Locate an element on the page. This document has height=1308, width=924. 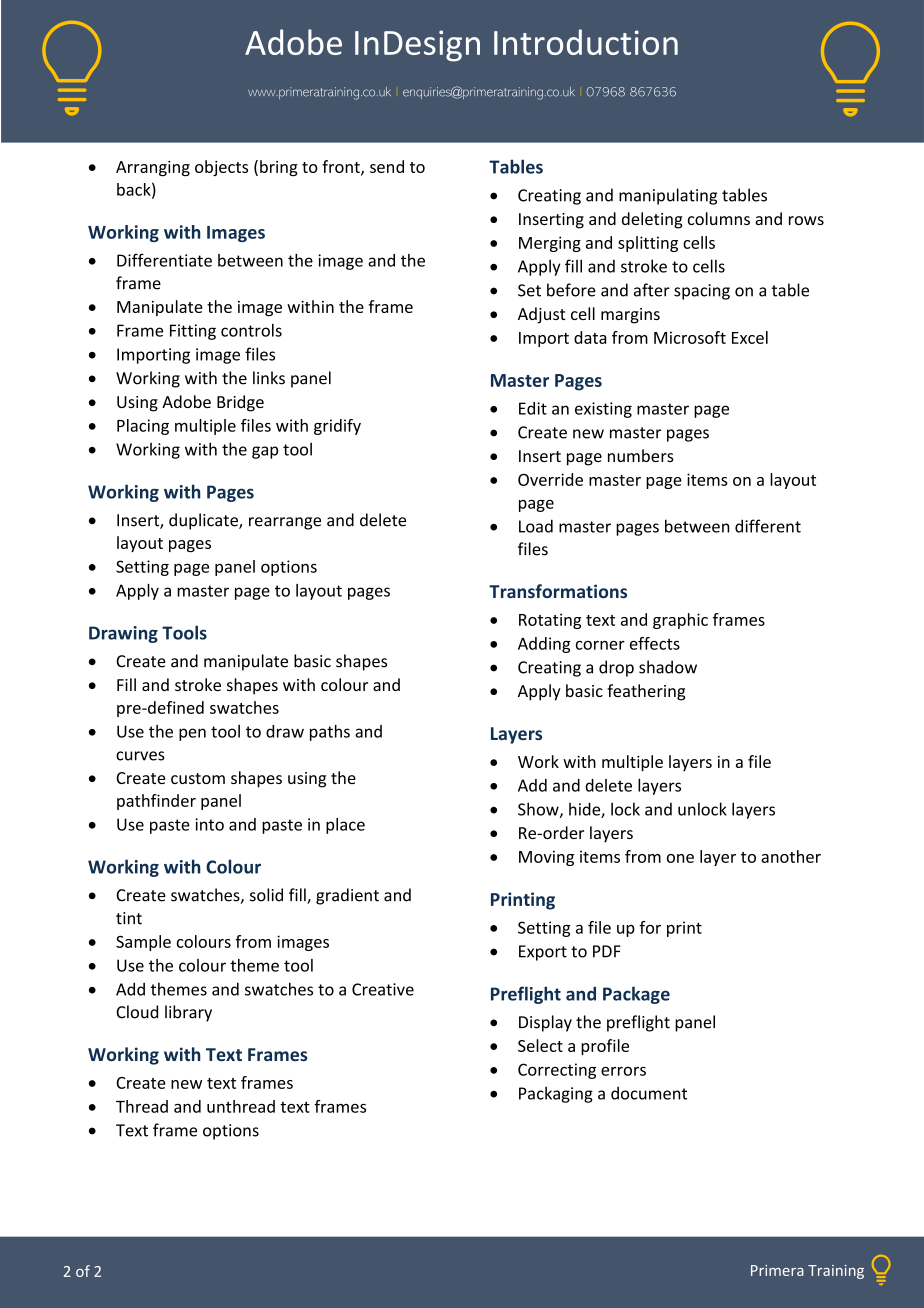
duplicate is located at coordinates (204, 521).
